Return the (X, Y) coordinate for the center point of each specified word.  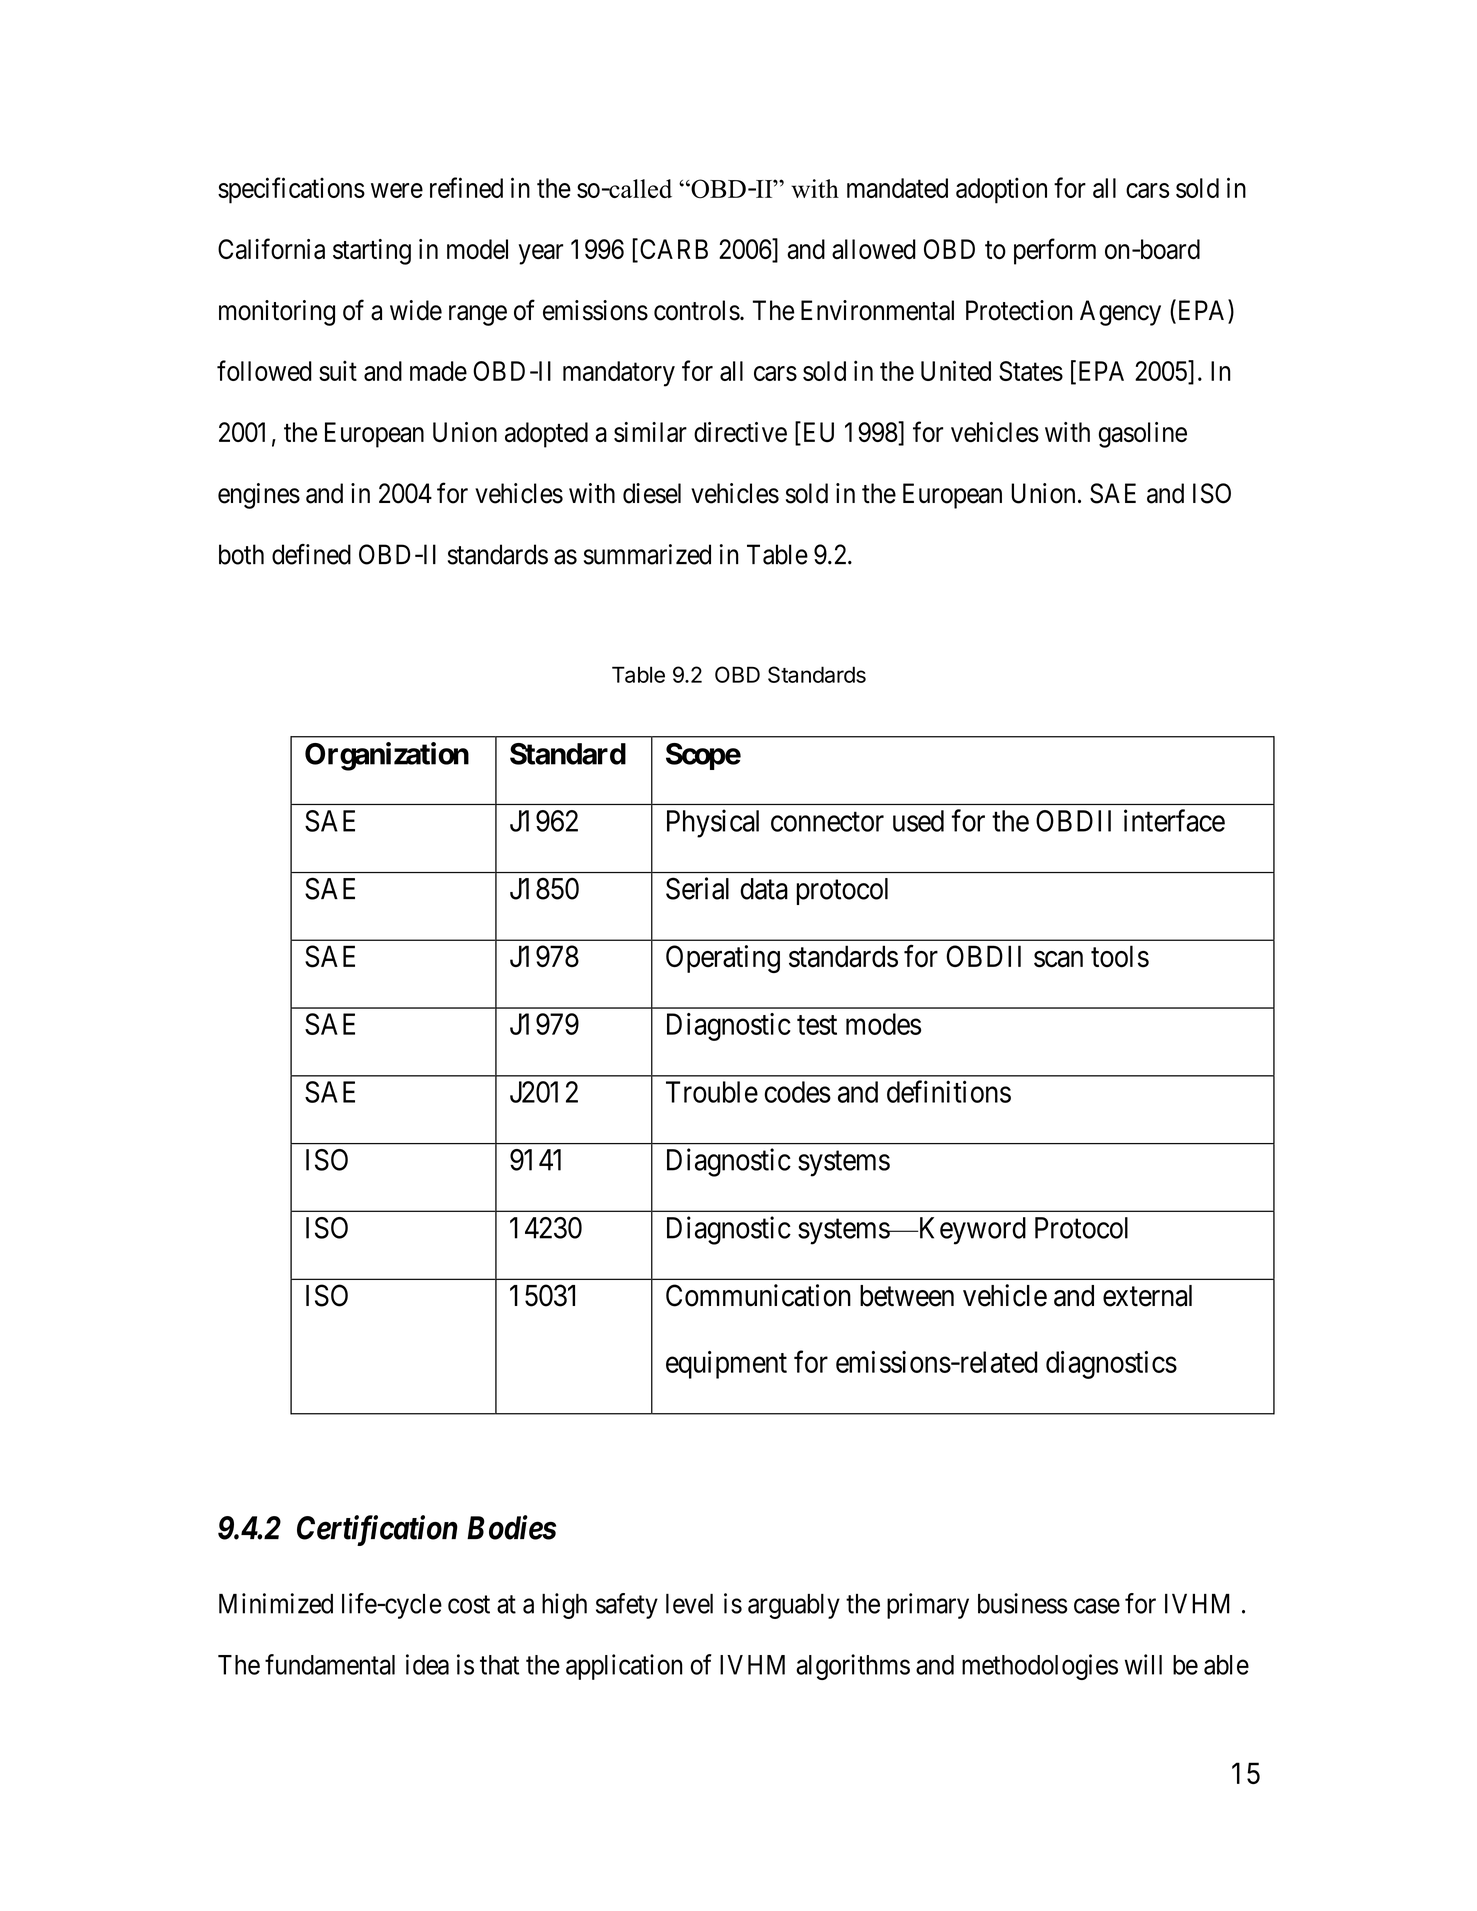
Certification (377, 1530)
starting (372, 252)
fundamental (330, 1664)
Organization (387, 756)
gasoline (1143, 435)
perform (1055, 251)
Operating (723, 959)
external (1147, 1296)
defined (311, 554)
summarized (647, 554)
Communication (758, 1295)
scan (1058, 959)
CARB (674, 249)
